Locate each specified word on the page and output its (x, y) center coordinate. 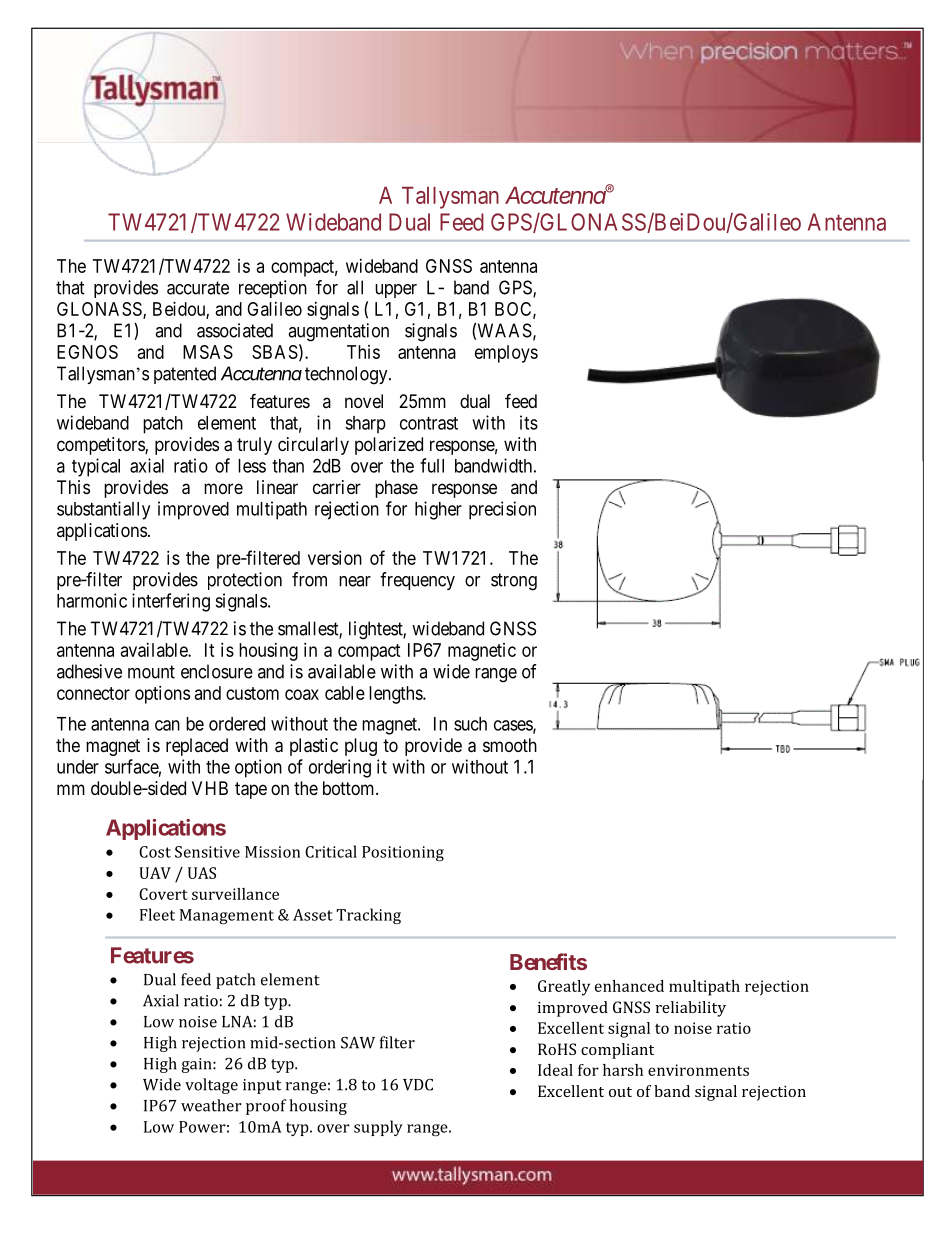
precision (502, 510)
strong (514, 582)
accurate (198, 288)
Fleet (157, 914)
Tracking (368, 916)
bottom (350, 788)
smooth (510, 745)
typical (96, 467)
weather (211, 1105)
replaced (197, 747)
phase (396, 489)
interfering (171, 602)
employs (506, 354)
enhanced (629, 986)
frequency (417, 581)
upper (396, 291)
